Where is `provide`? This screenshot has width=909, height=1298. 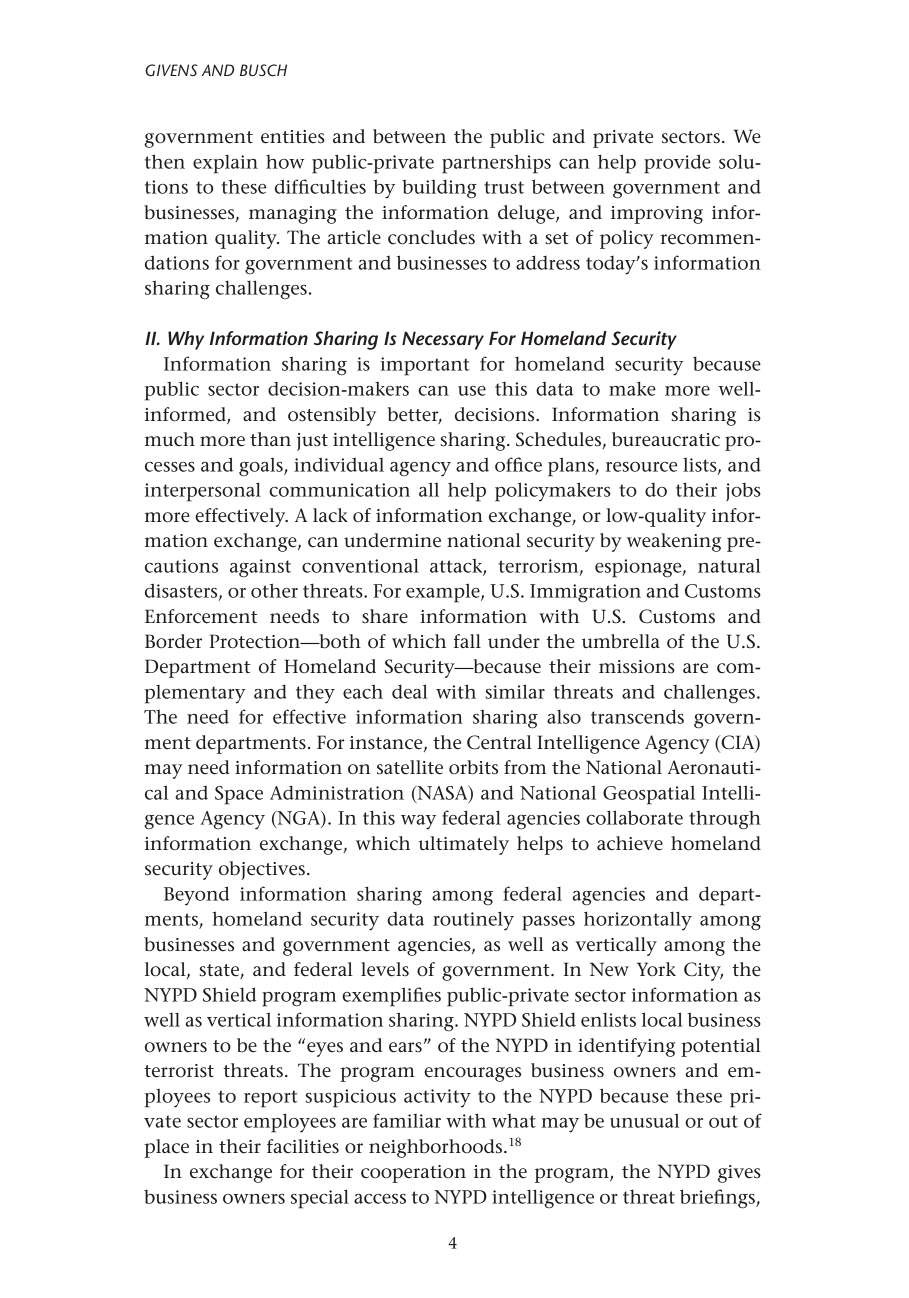 provide is located at coordinates (677, 164).
